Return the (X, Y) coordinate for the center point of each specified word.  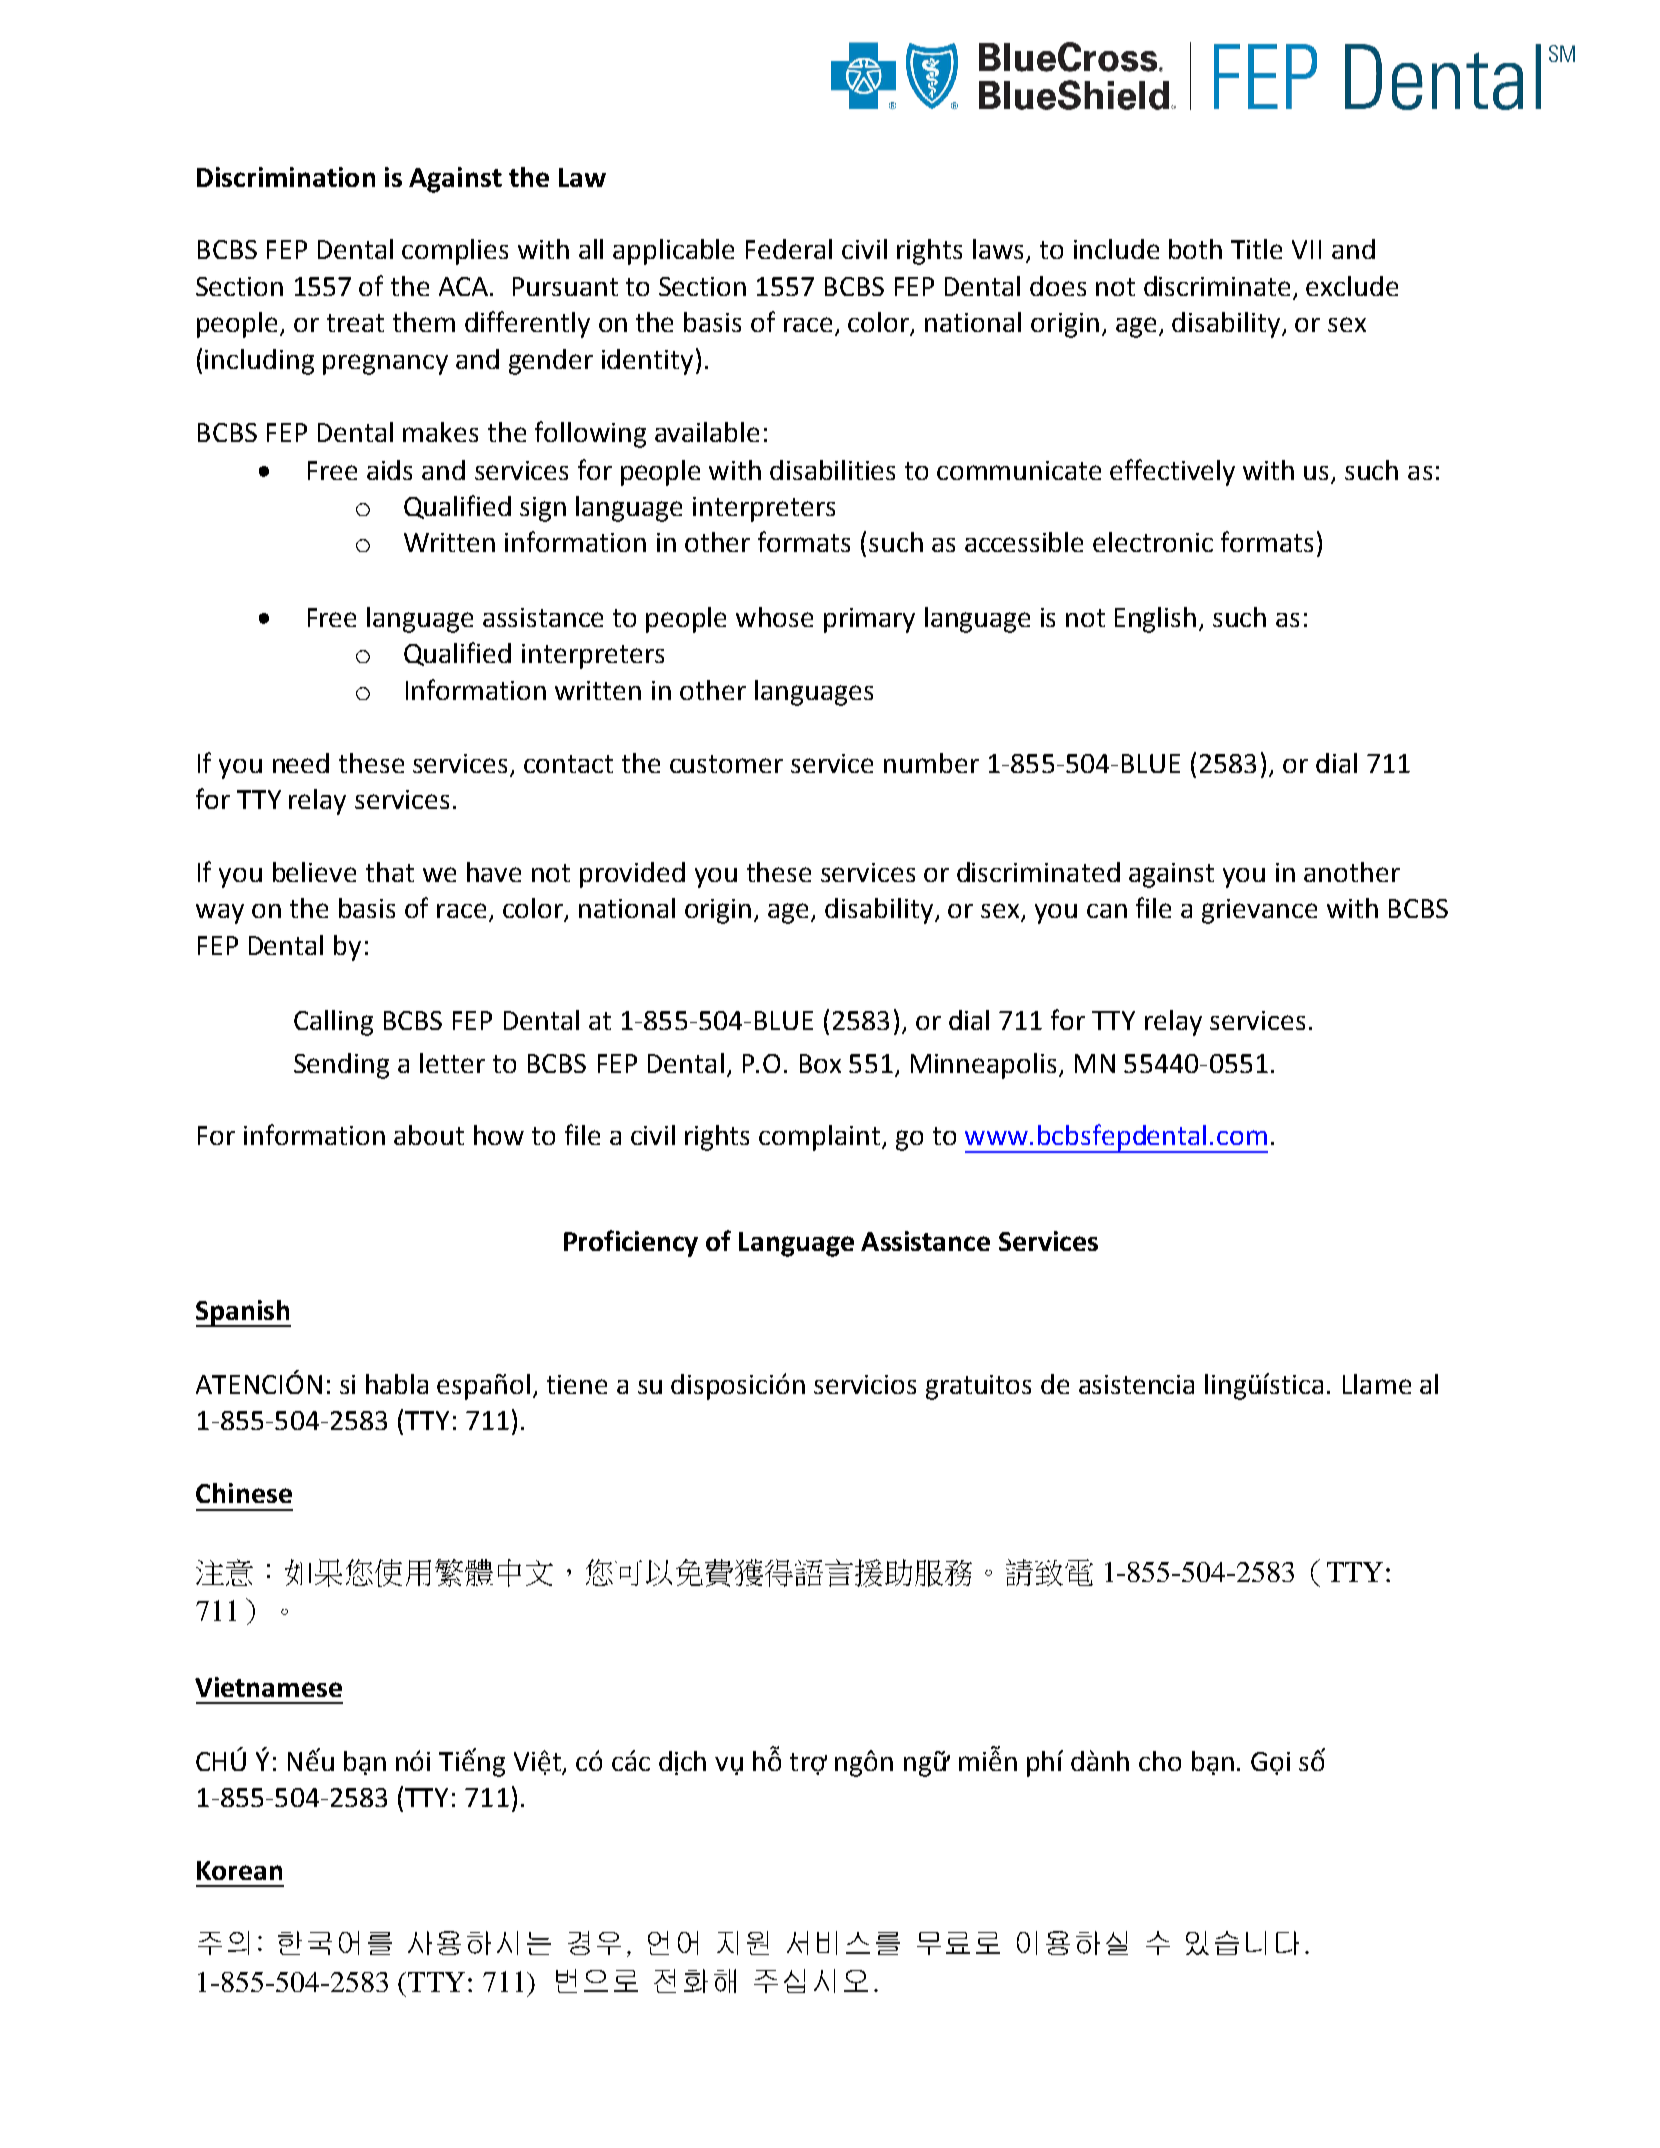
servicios (865, 1384)
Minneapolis (983, 1066)
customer (726, 764)
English (1155, 620)
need (301, 763)
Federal (789, 249)
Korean (239, 1870)
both (1195, 249)
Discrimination (286, 177)
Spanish (243, 1313)
